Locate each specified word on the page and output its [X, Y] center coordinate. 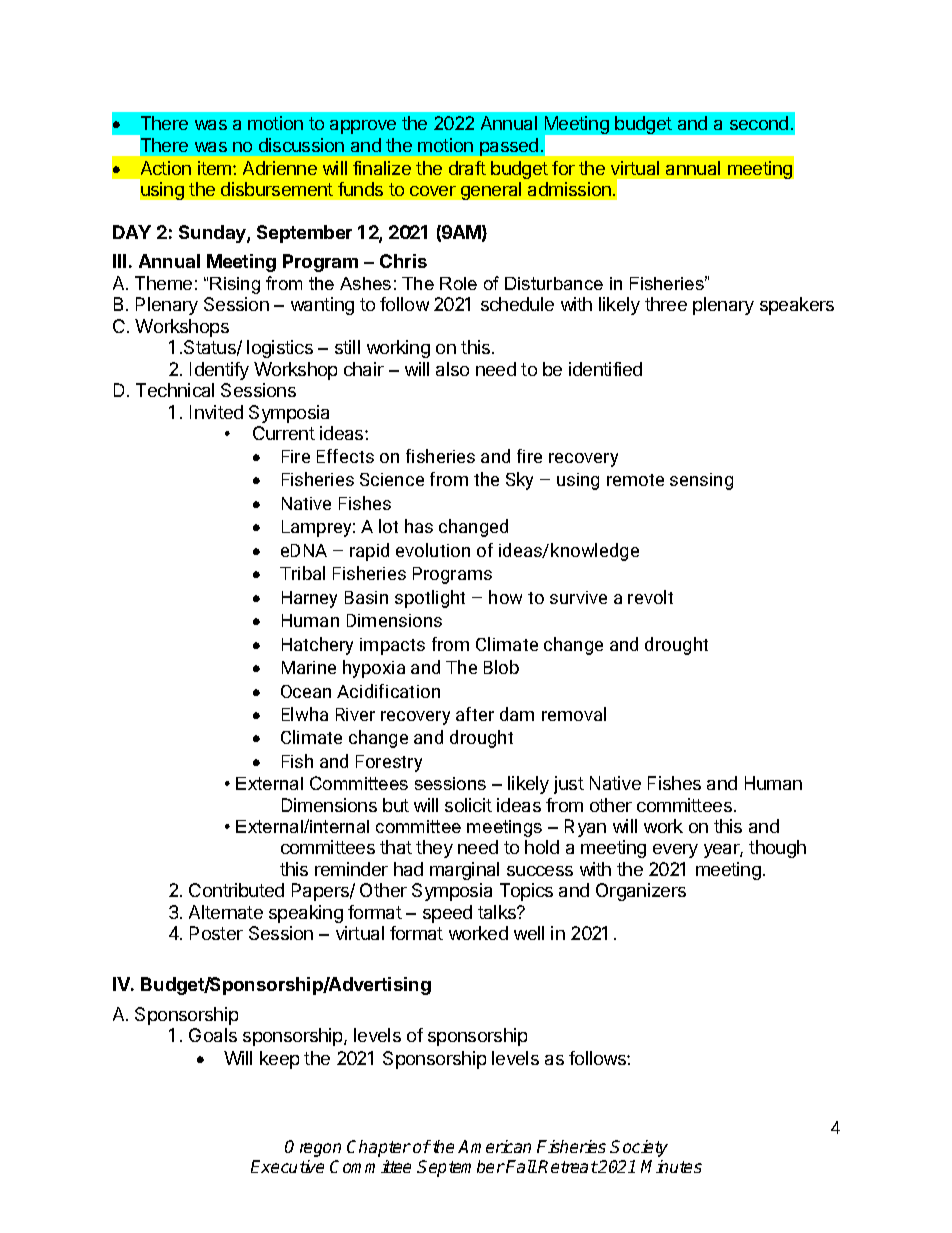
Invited [216, 412]
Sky [519, 481]
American [494, 1146]
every [675, 851]
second [759, 123]
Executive [287, 1166]
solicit [468, 805]
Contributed [236, 890]
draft [467, 168]
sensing [701, 481]
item [216, 168]
